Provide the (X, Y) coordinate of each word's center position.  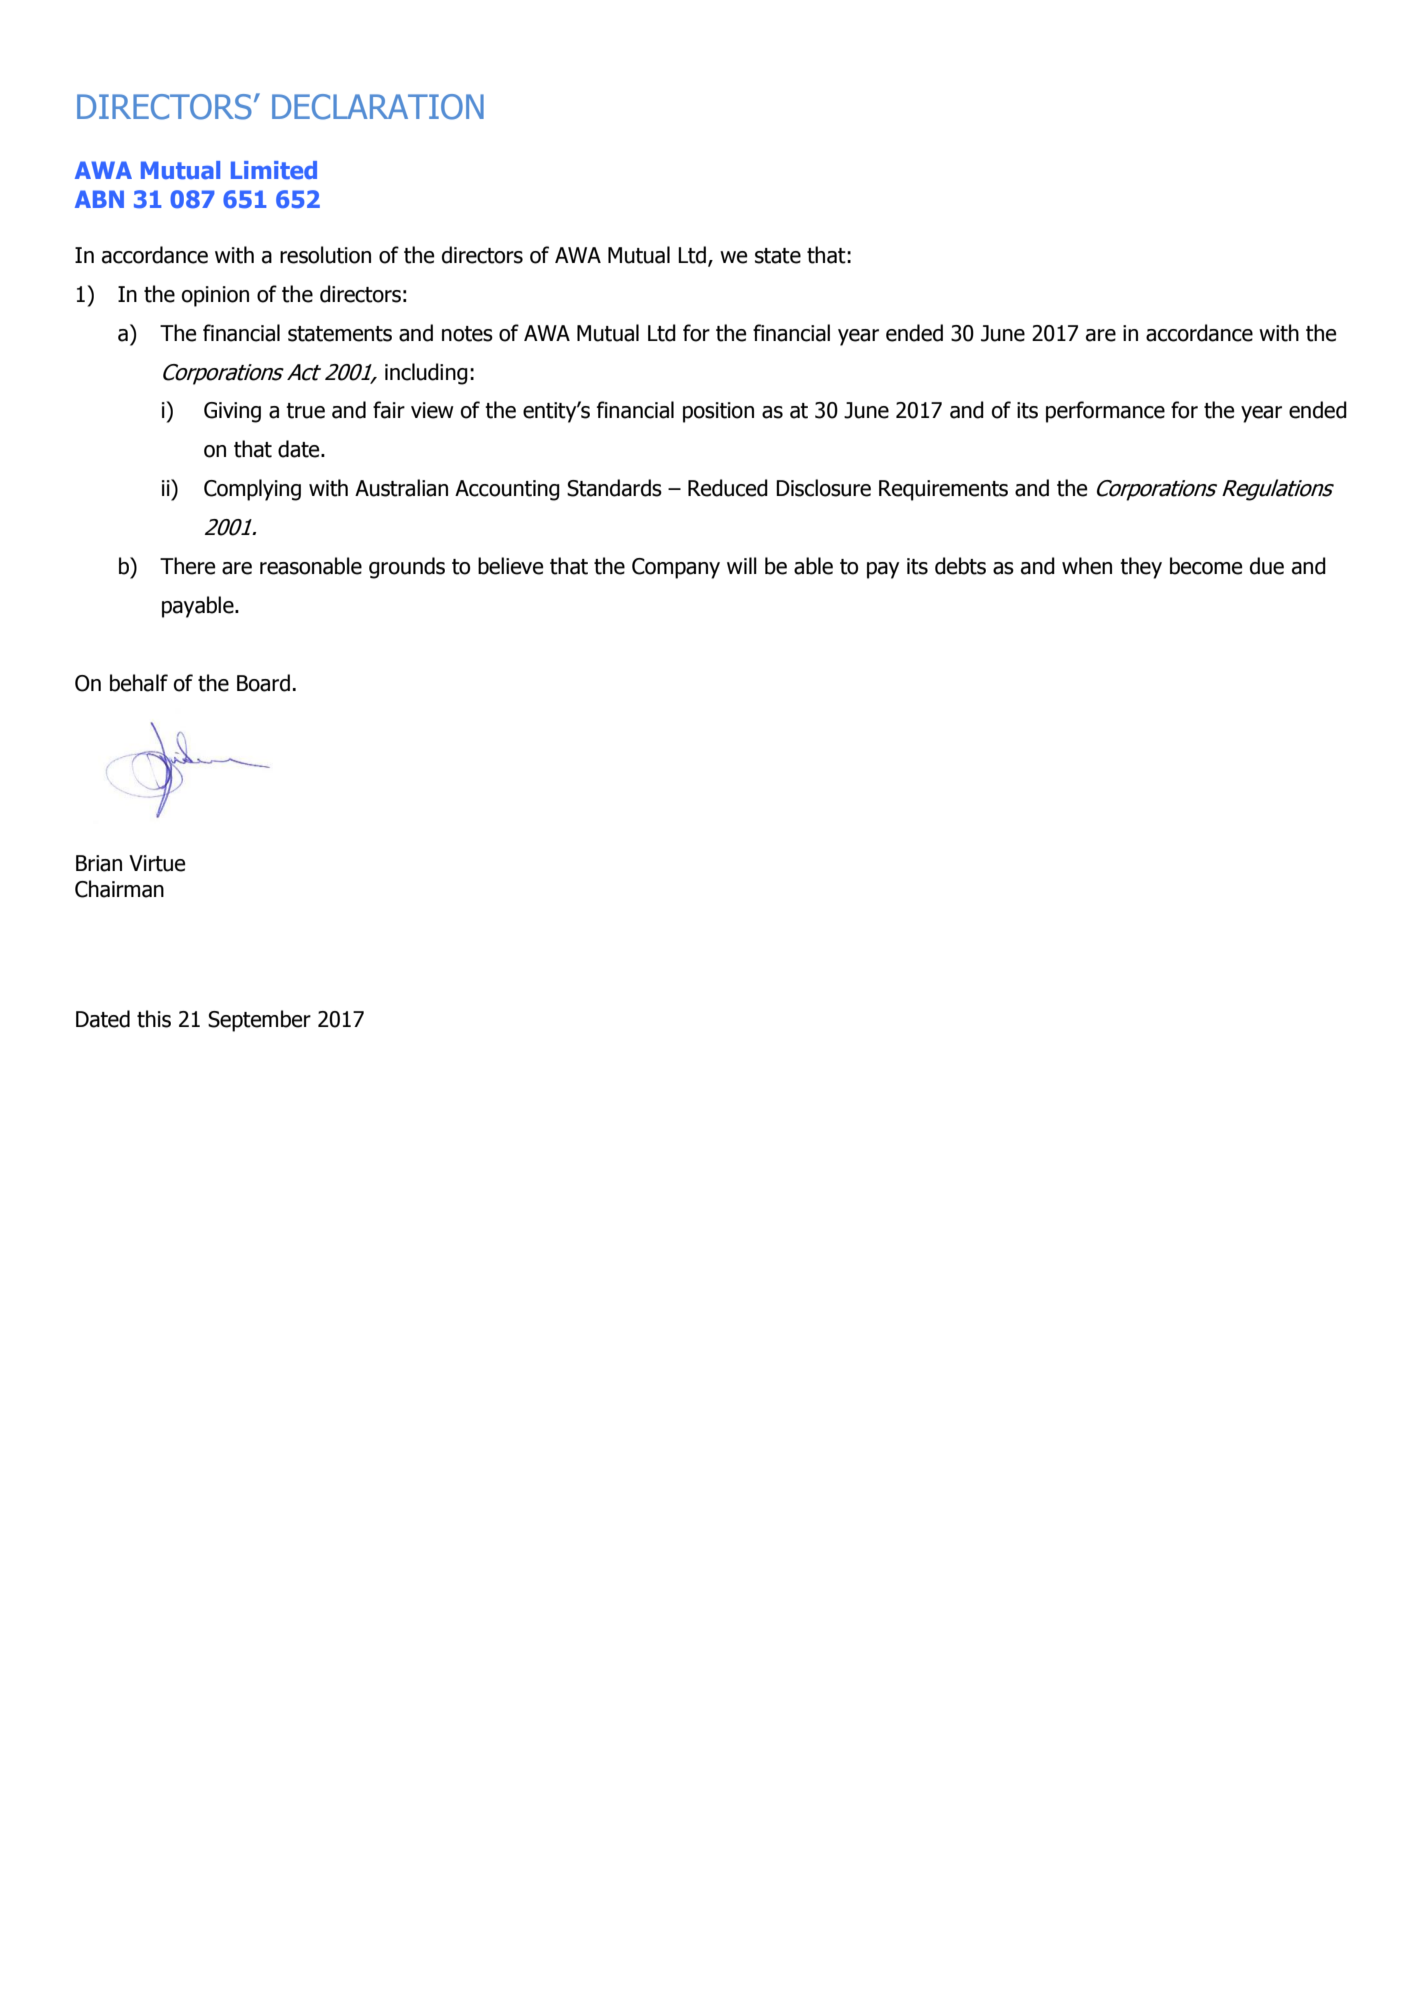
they (1141, 568)
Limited (274, 170)
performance (1105, 412)
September (259, 1021)
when (1087, 566)
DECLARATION (378, 107)
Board (263, 683)
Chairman (119, 889)
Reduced (728, 488)
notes (467, 334)
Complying (252, 490)
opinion (215, 296)
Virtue (157, 863)
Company (676, 568)
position (718, 412)
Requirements (943, 490)
